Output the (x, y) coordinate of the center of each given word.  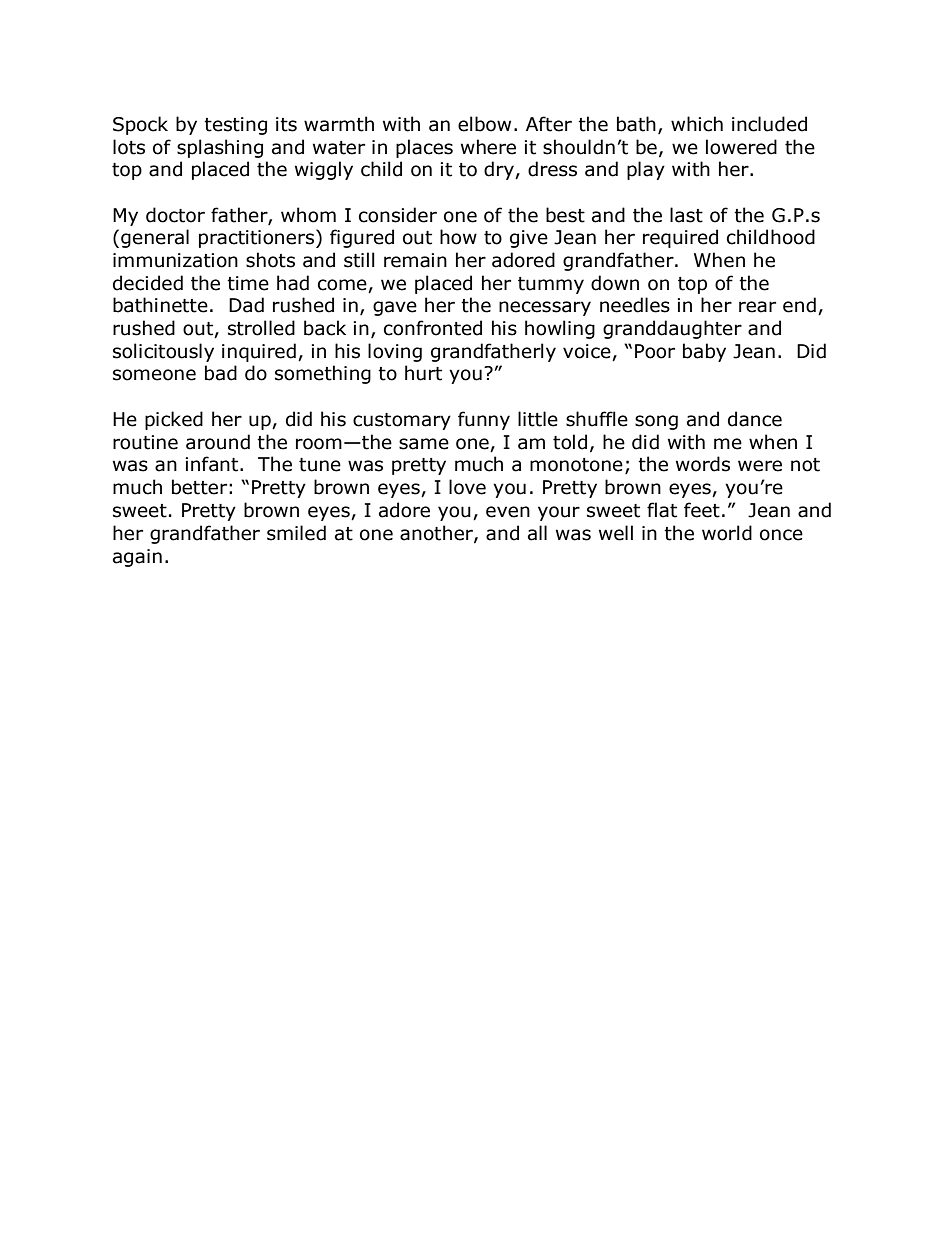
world (727, 533)
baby (704, 352)
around (218, 442)
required (680, 238)
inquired (259, 352)
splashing (220, 148)
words (703, 464)
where (488, 147)
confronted (433, 328)
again (137, 558)
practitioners (258, 238)
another (437, 533)
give (529, 239)
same (424, 444)
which (697, 124)
